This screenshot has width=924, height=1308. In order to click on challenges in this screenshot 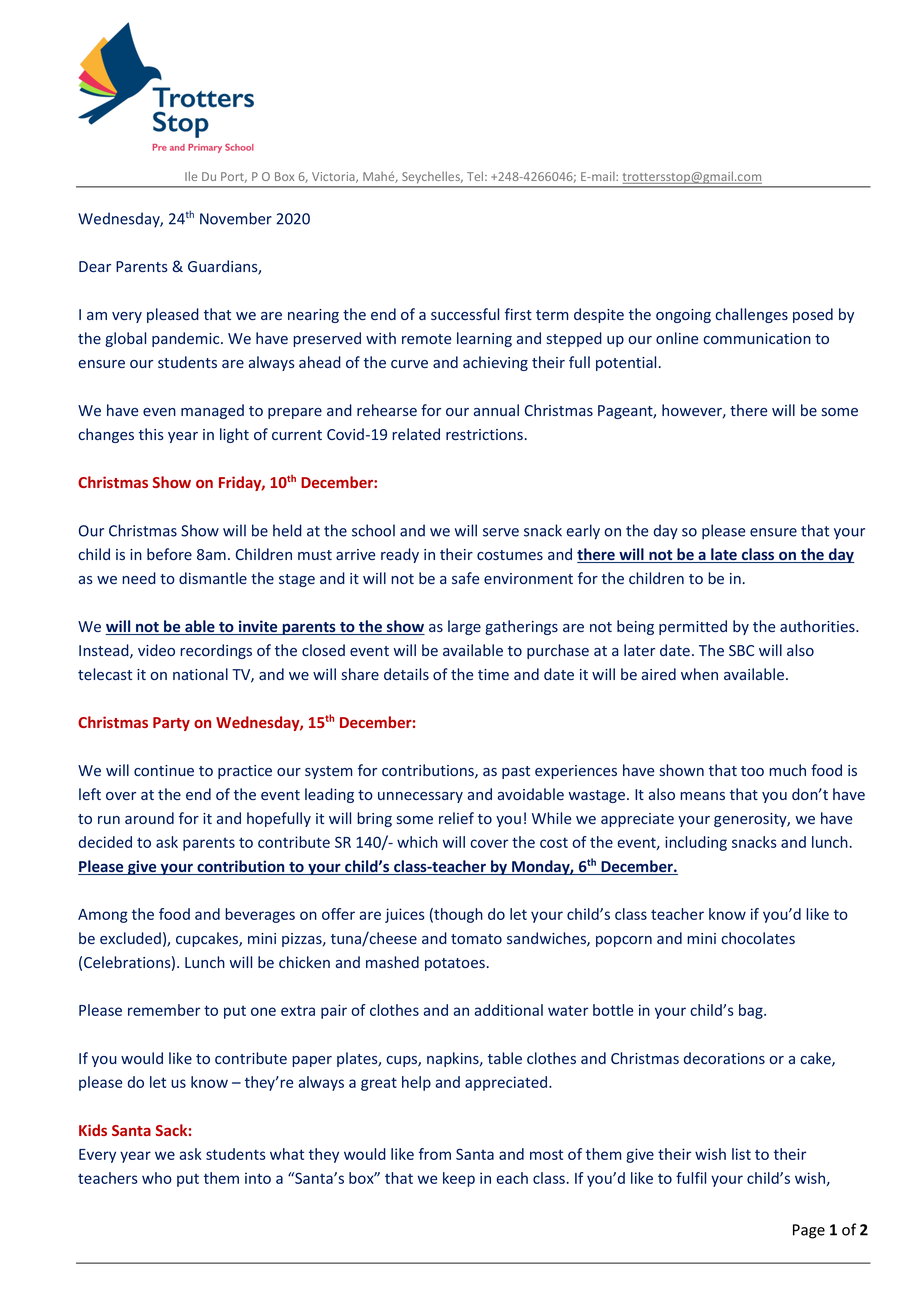, I will do `click(751, 315)`.
